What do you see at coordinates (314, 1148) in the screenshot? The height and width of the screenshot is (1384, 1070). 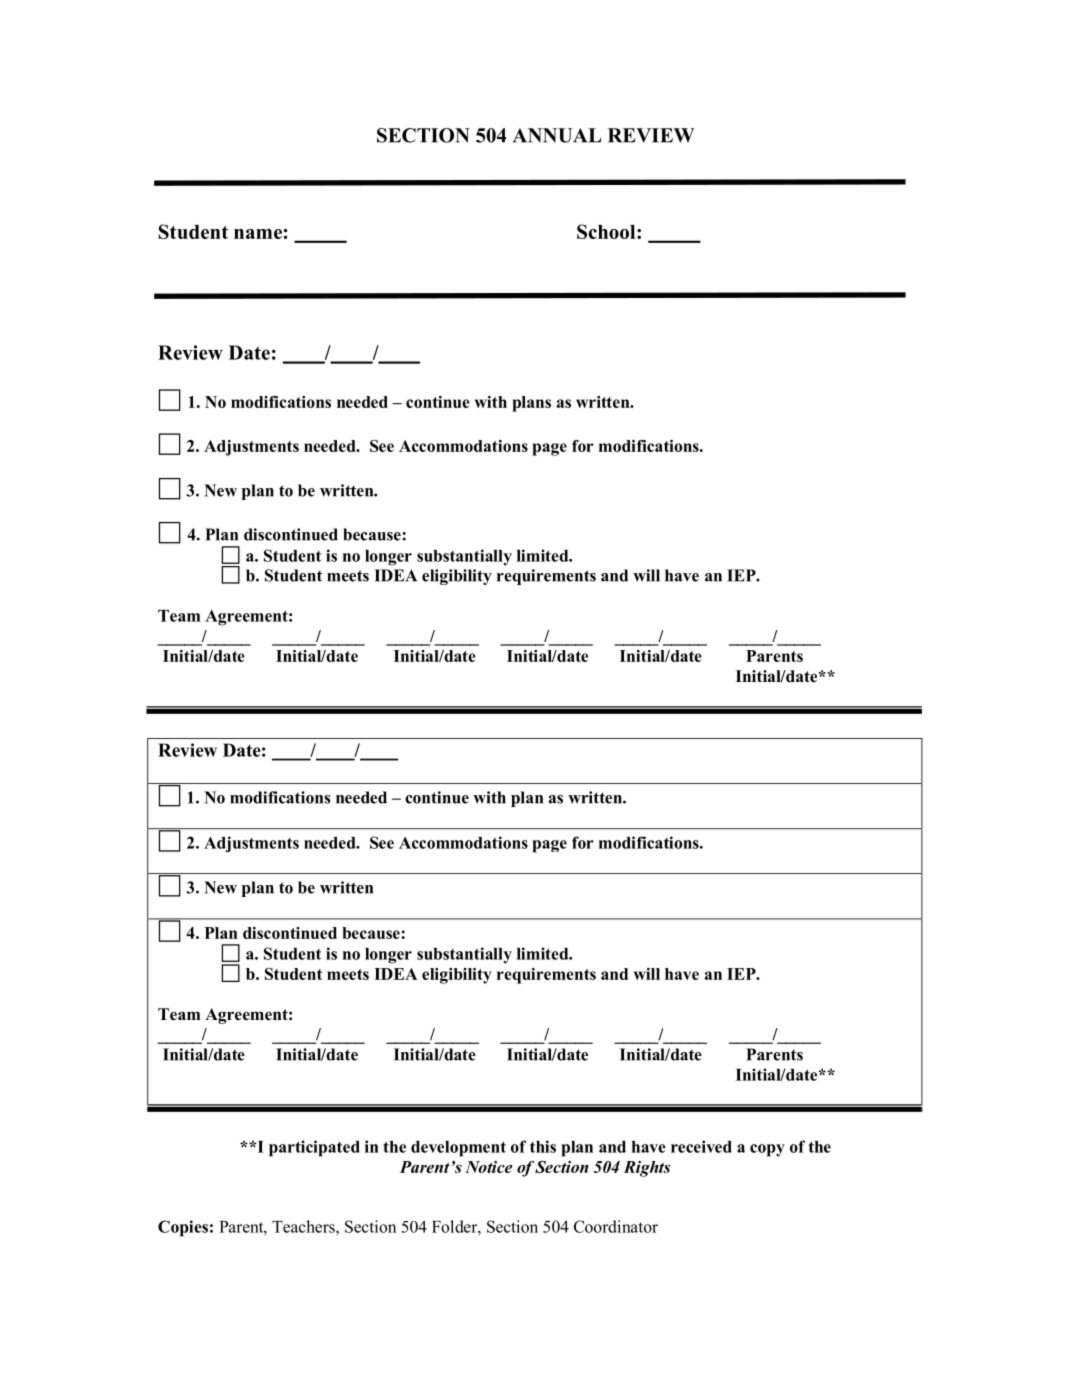 I see `participated` at bounding box center [314, 1148].
